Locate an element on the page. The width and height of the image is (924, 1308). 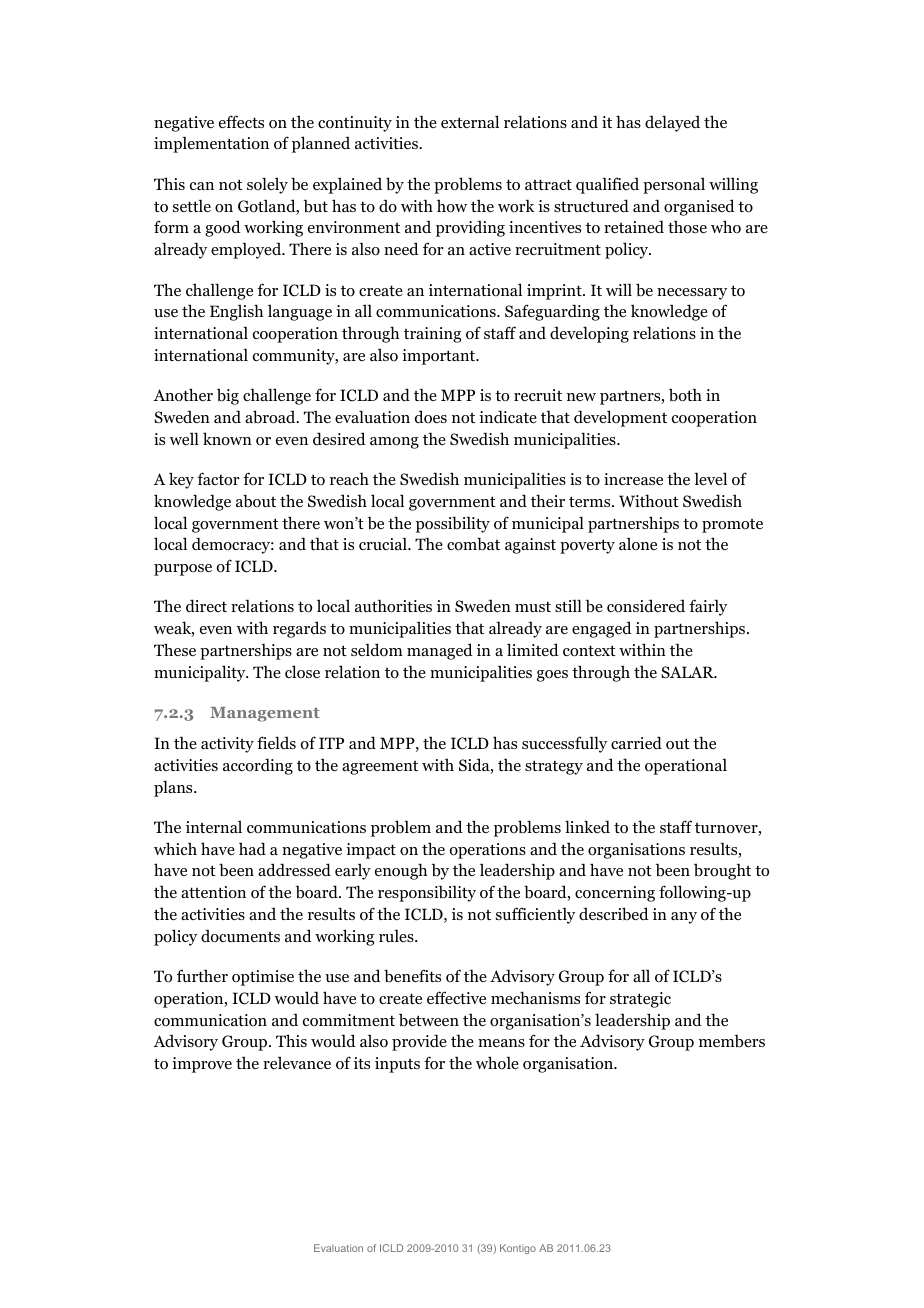
improve is located at coordinates (202, 1065).
